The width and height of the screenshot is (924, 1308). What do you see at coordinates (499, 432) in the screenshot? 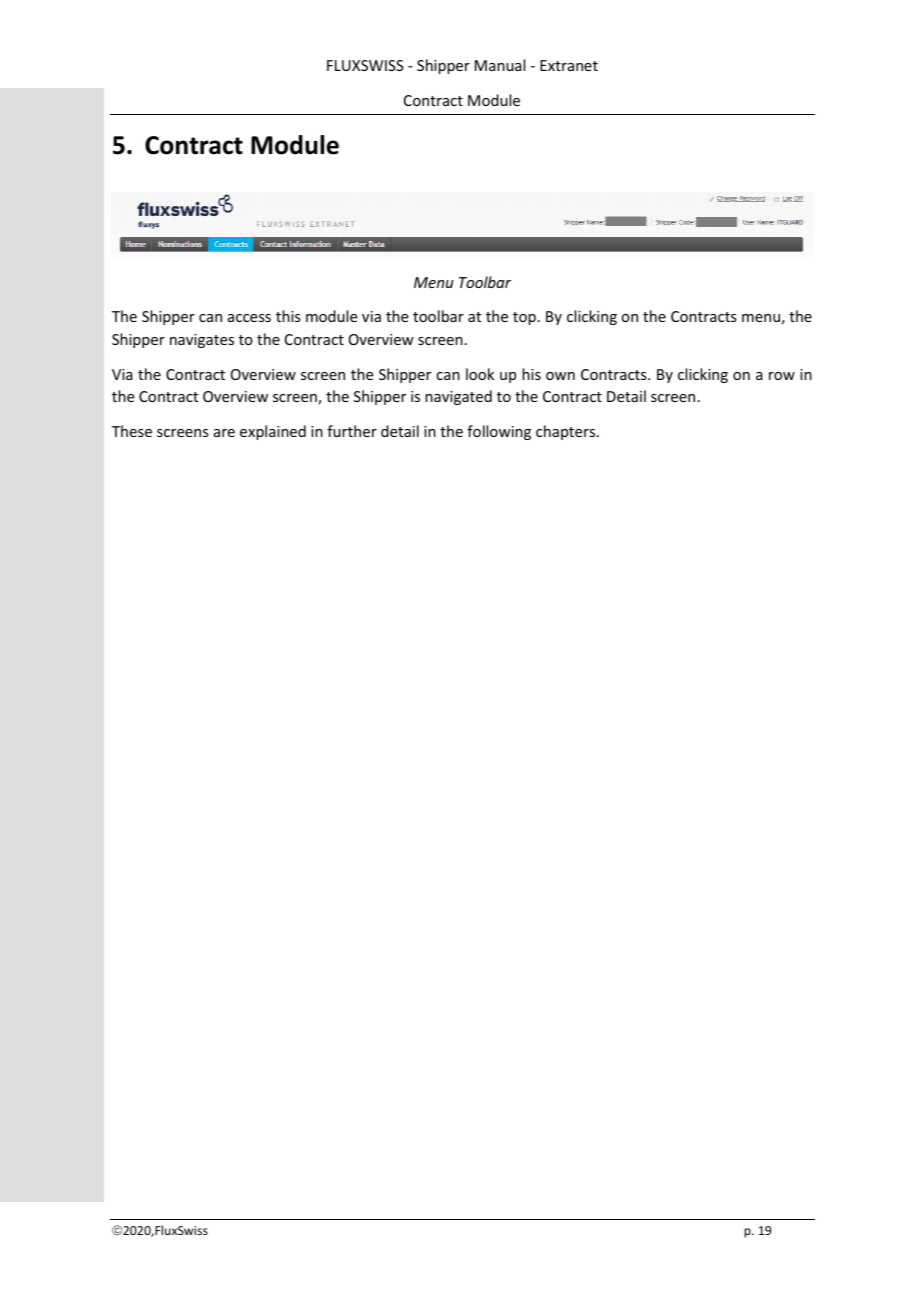
I see `following` at bounding box center [499, 432].
